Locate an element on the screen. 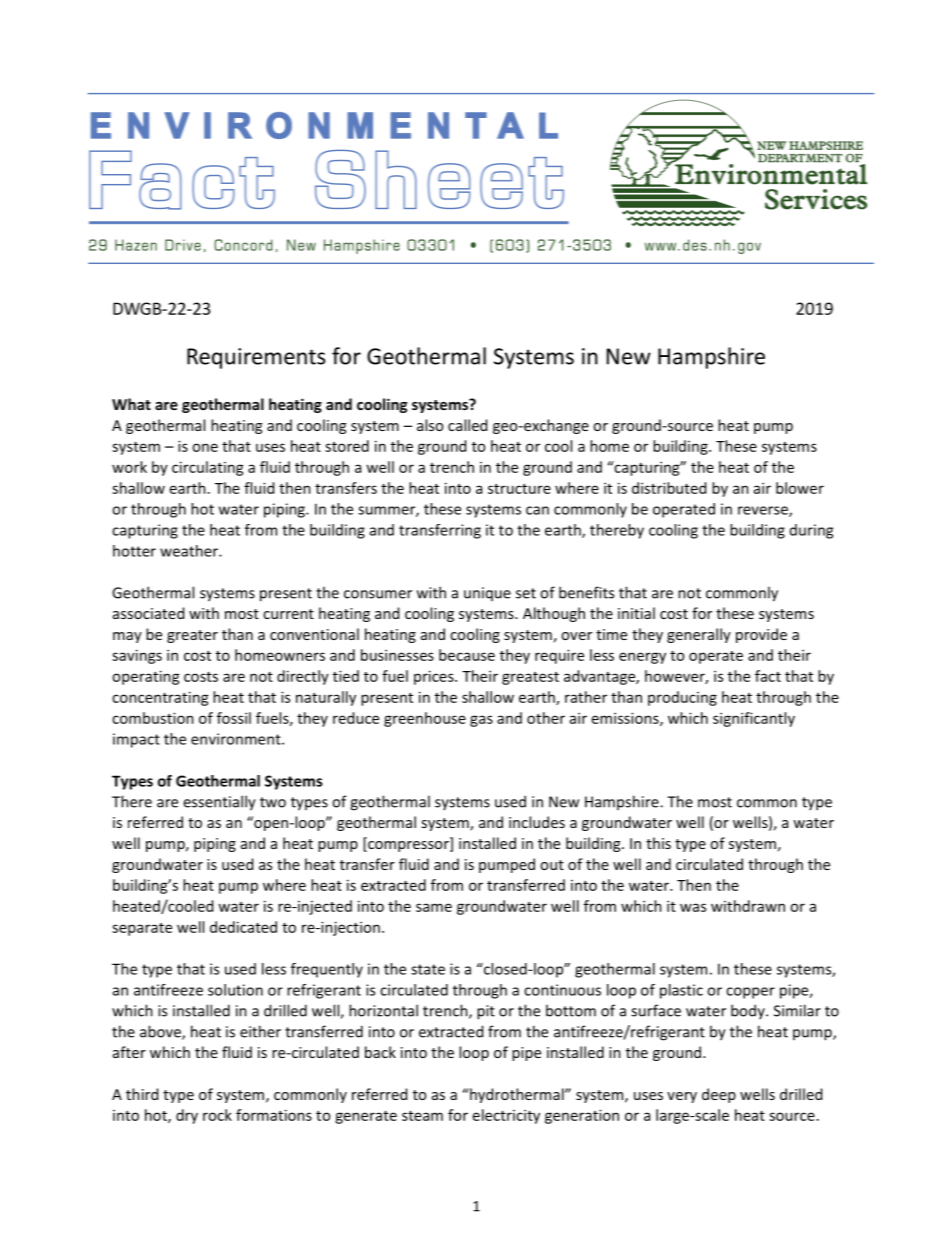 Image resolution: width=952 pixels, height=1233 pixels. electricity is located at coordinates (506, 1116).
